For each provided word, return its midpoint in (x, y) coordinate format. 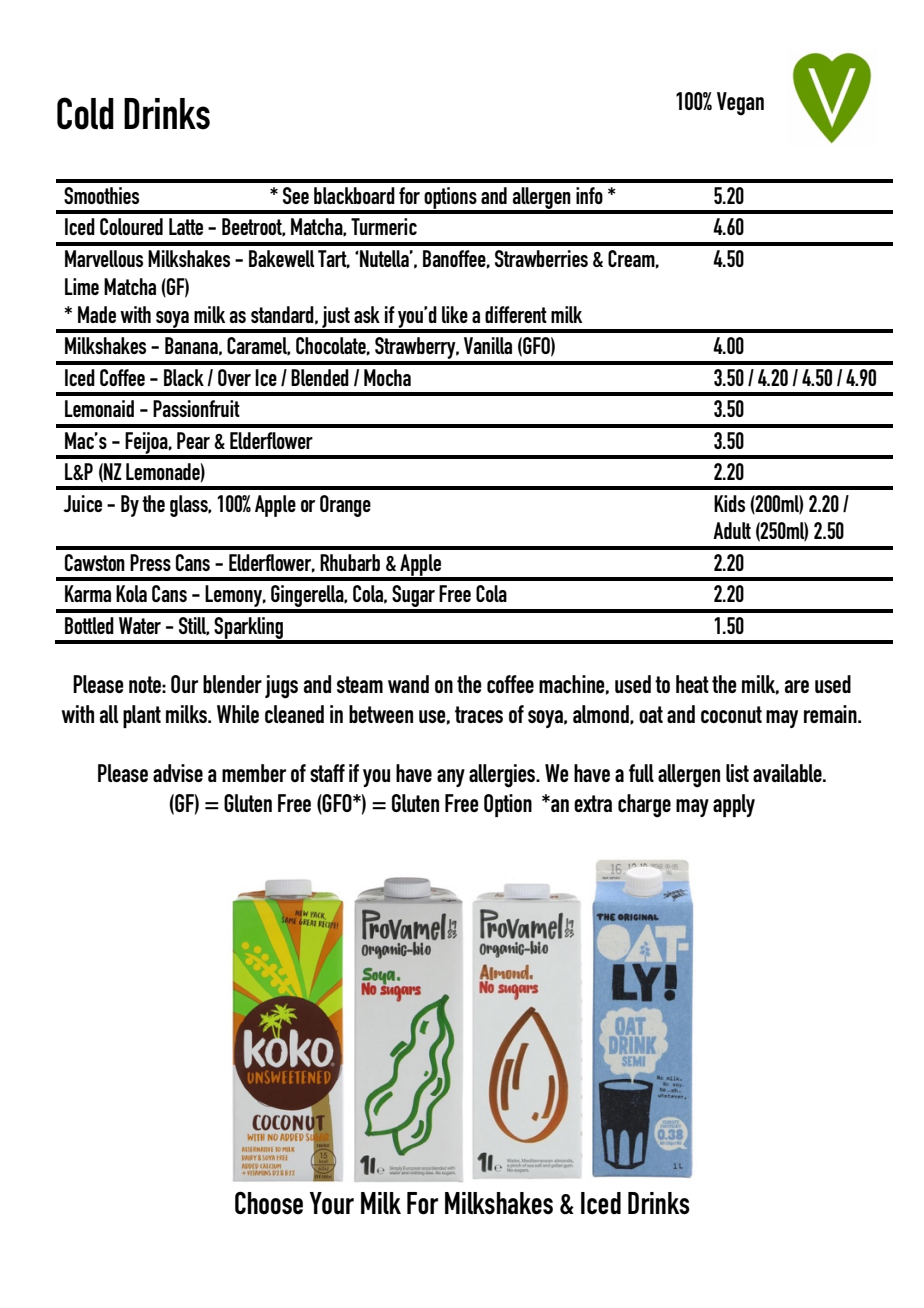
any (451, 778)
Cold (85, 113)
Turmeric (384, 226)
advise (178, 773)
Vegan (740, 104)
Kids (729, 503)
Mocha (387, 377)
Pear (193, 440)
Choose (269, 1202)
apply (734, 805)
